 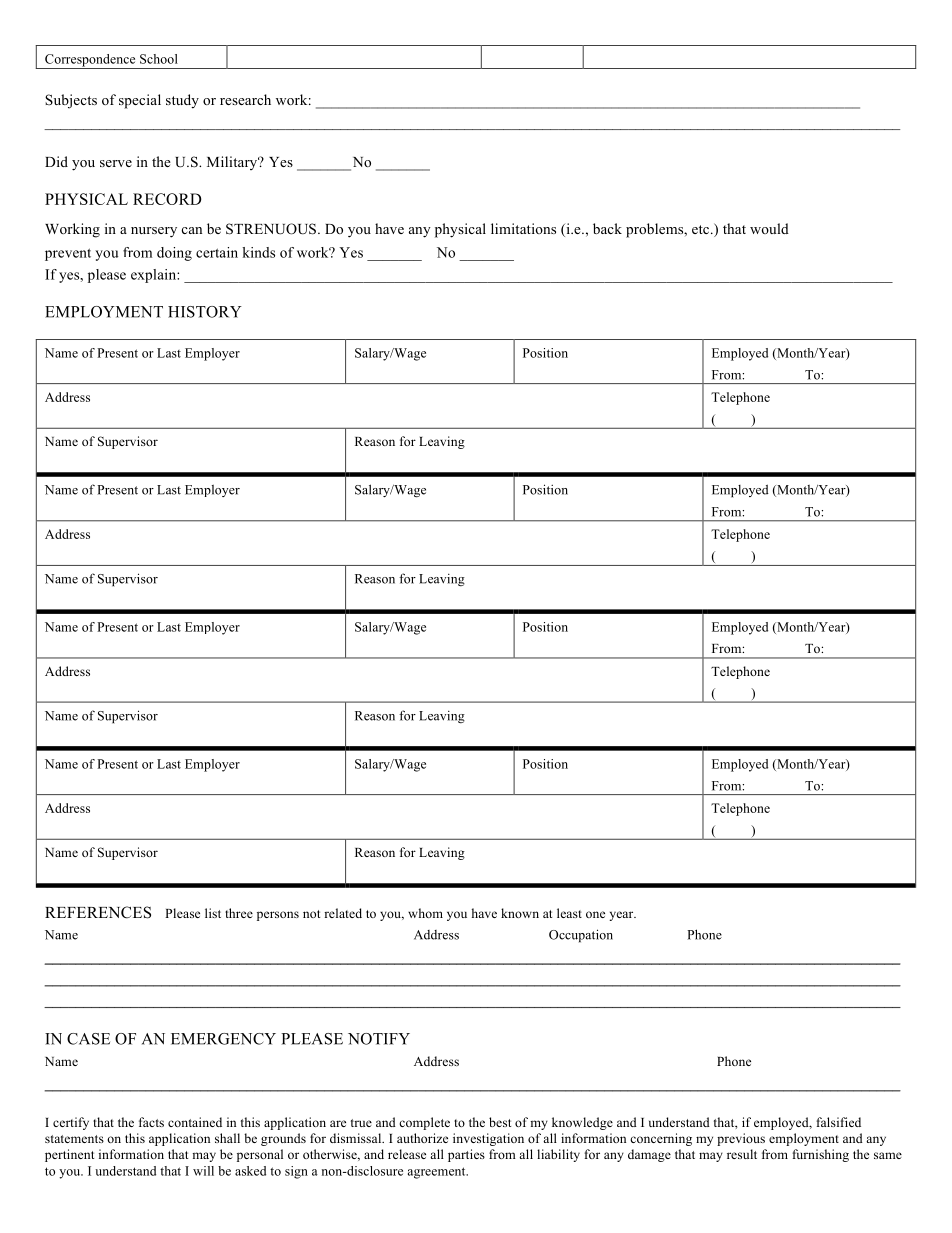 What do you see at coordinates (98, 912) in the page?
I see `REFERENCES` at bounding box center [98, 912].
